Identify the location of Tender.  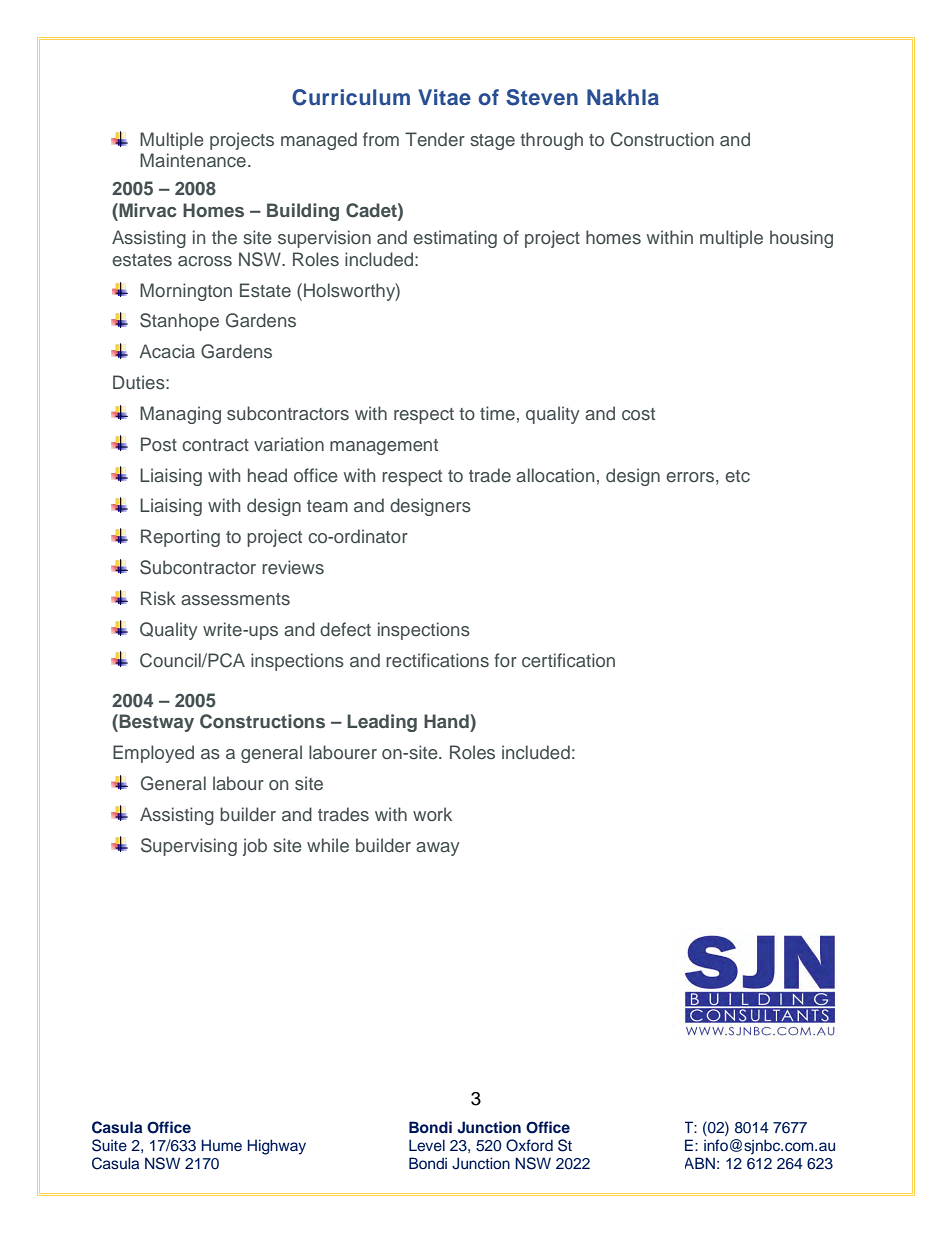
(435, 139).
